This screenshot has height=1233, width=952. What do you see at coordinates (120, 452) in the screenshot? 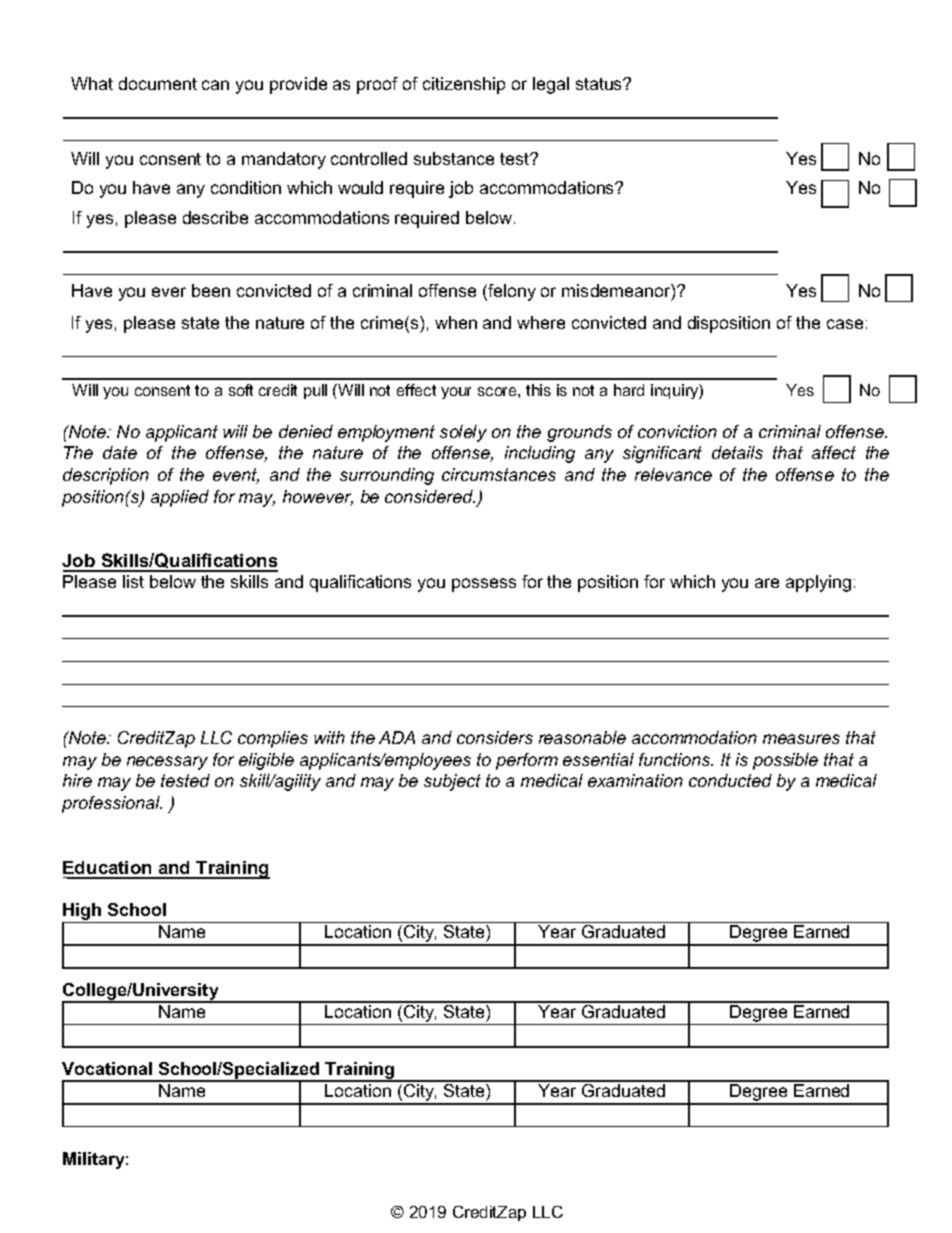
I see `date` at bounding box center [120, 452].
